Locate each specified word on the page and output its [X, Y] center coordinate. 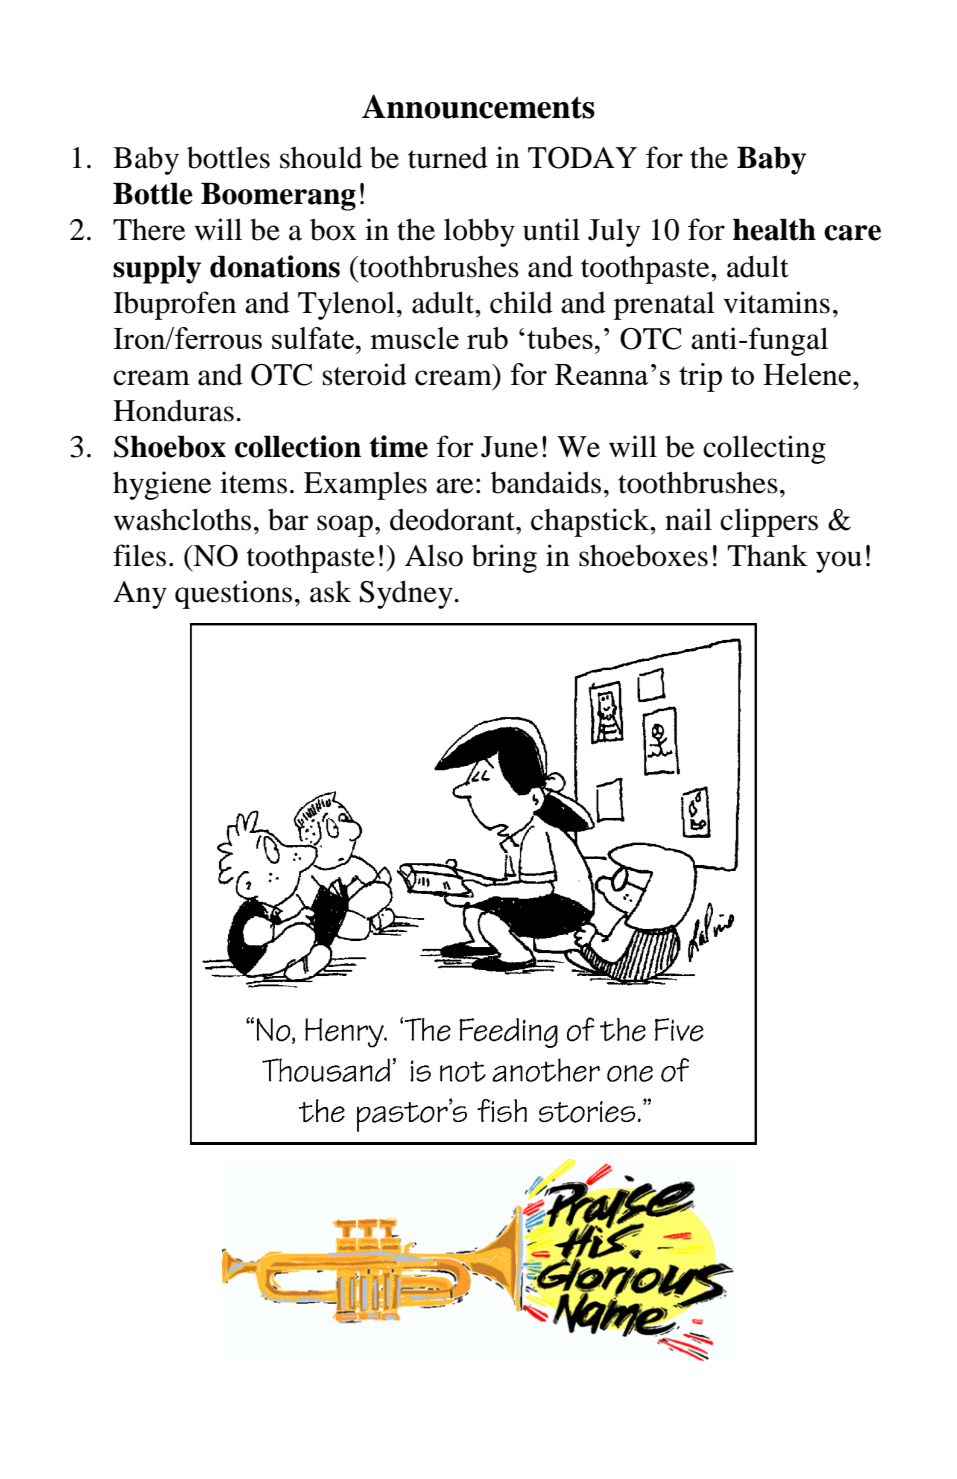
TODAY [582, 158]
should [321, 157]
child [521, 302]
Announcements [478, 106]
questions [233, 594]
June [509, 447]
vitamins [776, 302]
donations [275, 266]
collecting [764, 449]
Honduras [173, 410]
